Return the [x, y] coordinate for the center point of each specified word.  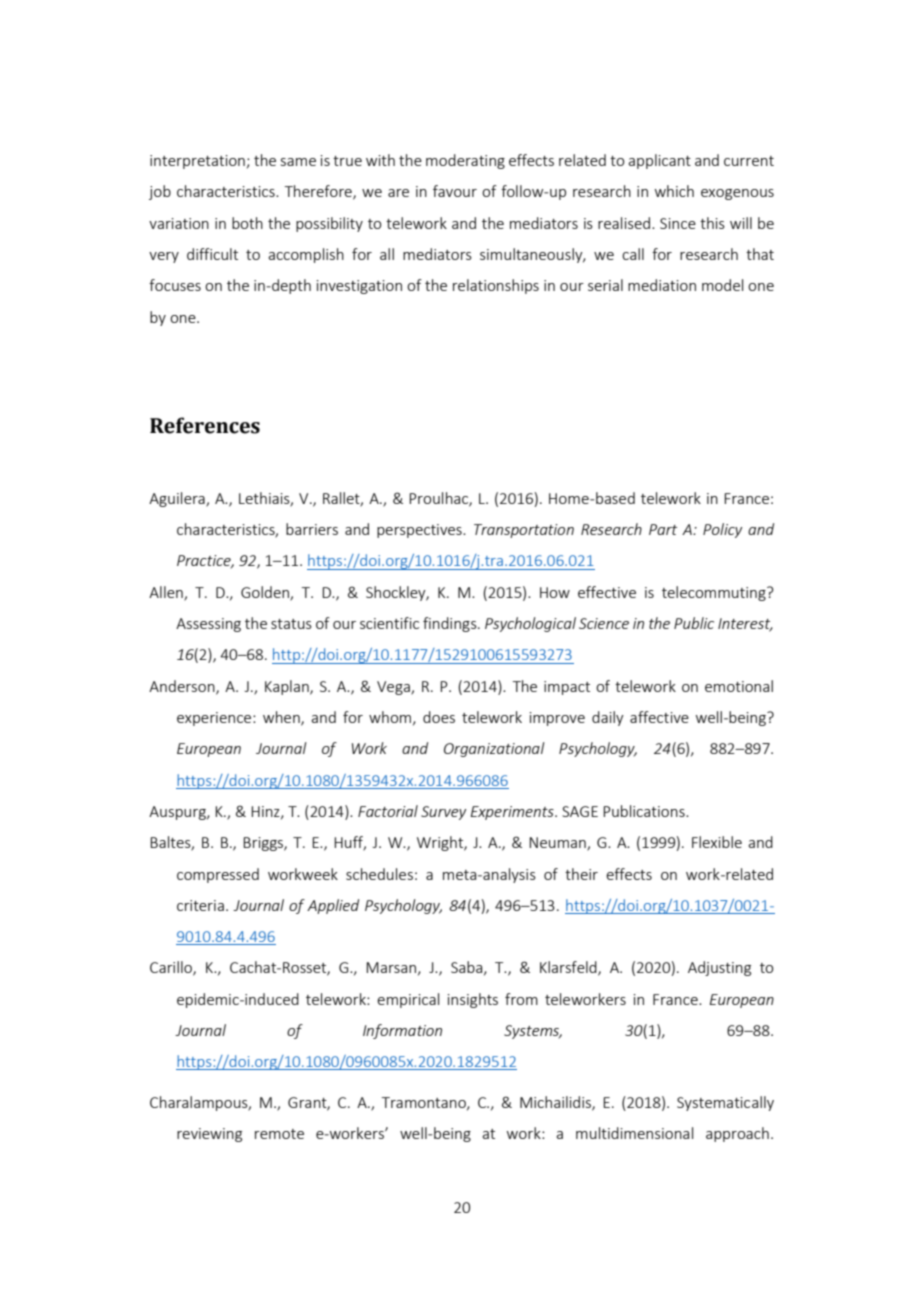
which [674, 191]
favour [455, 191]
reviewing [209, 1135]
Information [402, 1031]
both [247, 223]
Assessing [208, 625]
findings [451, 624]
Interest [745, 625]
